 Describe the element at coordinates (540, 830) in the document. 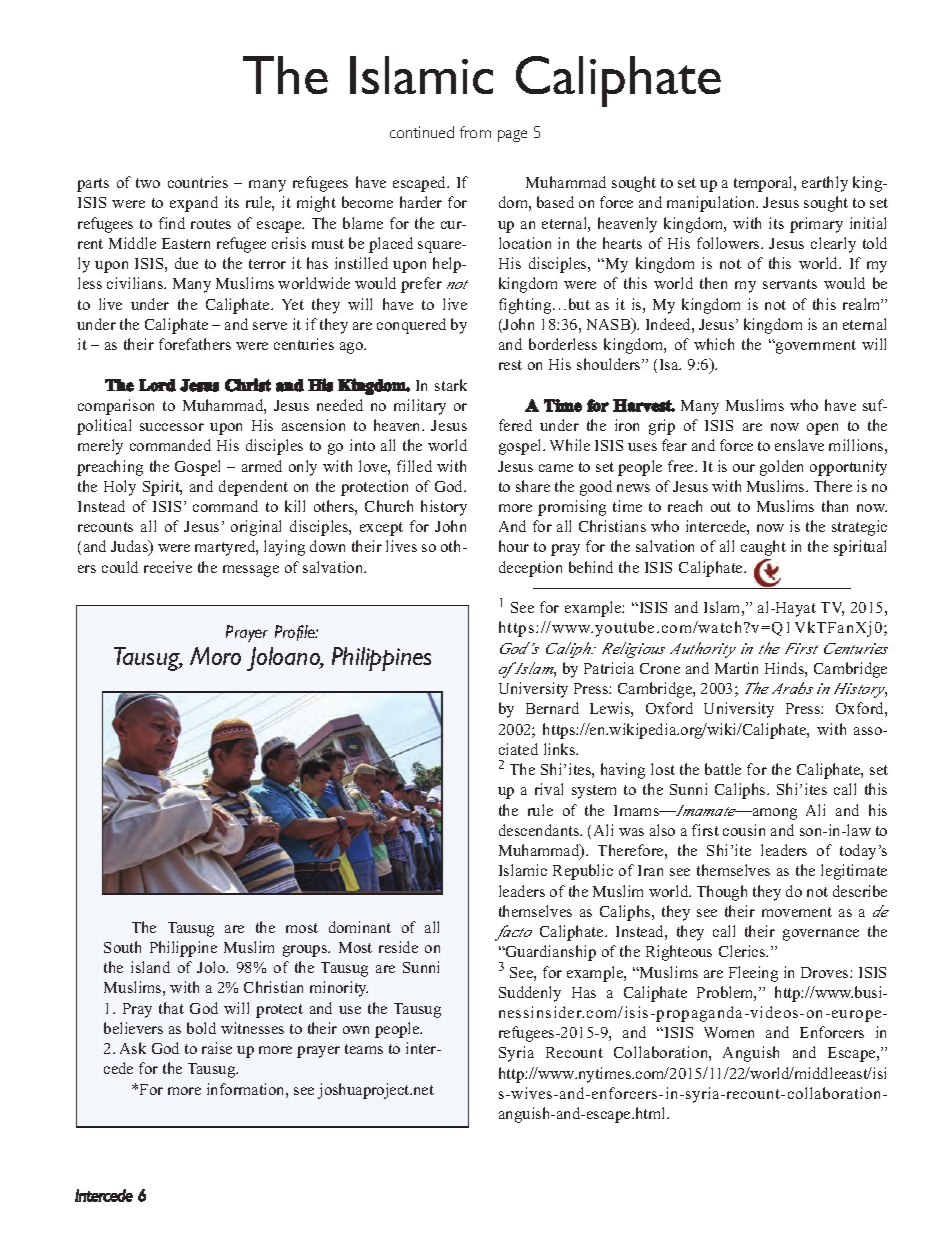

I see `descendants` at that location.
